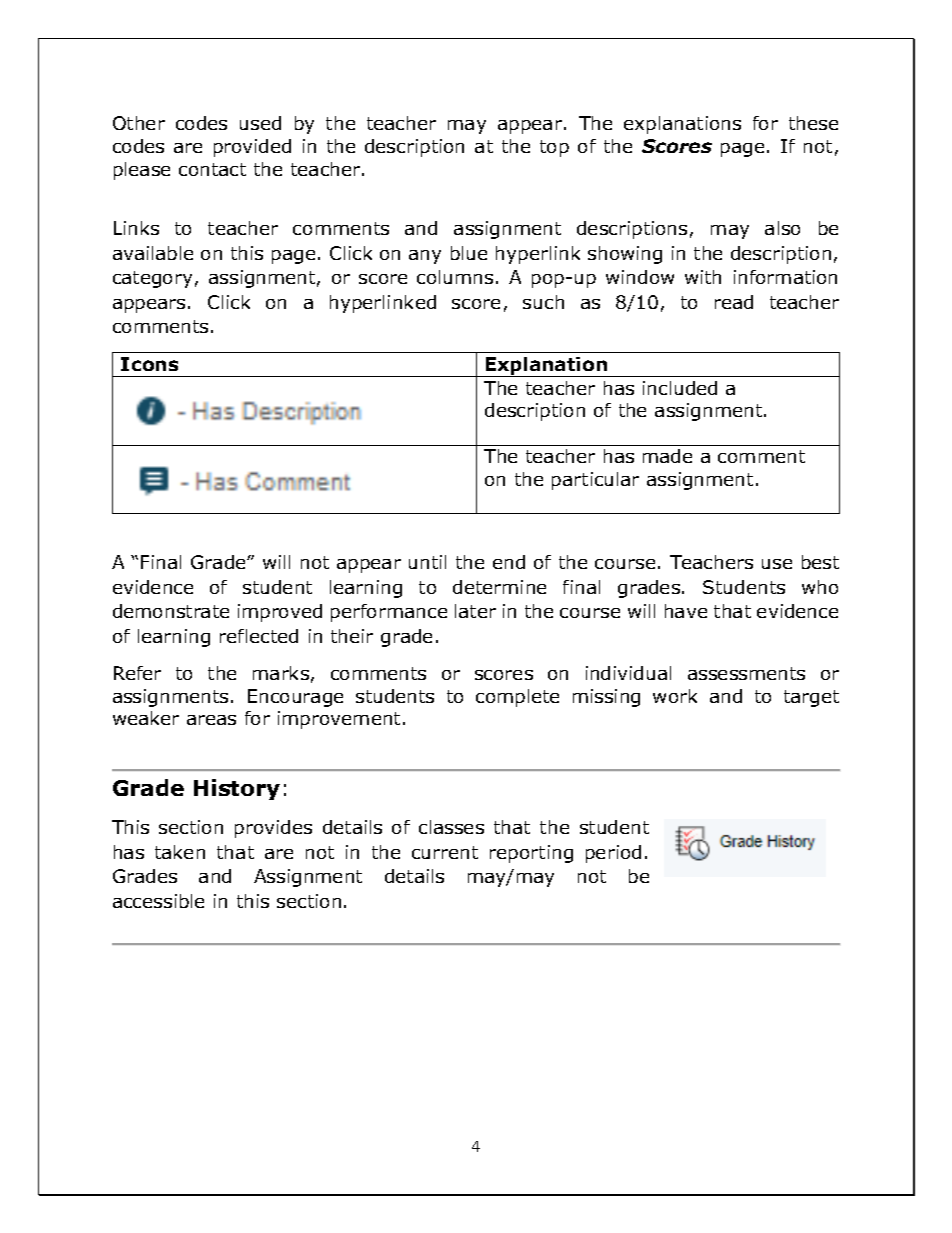 This screenshot has width=952, height=1233. What do you see at coordinates (746, 673) in the screenshot?
I see `assessments` at bounding box center [746, 673].
